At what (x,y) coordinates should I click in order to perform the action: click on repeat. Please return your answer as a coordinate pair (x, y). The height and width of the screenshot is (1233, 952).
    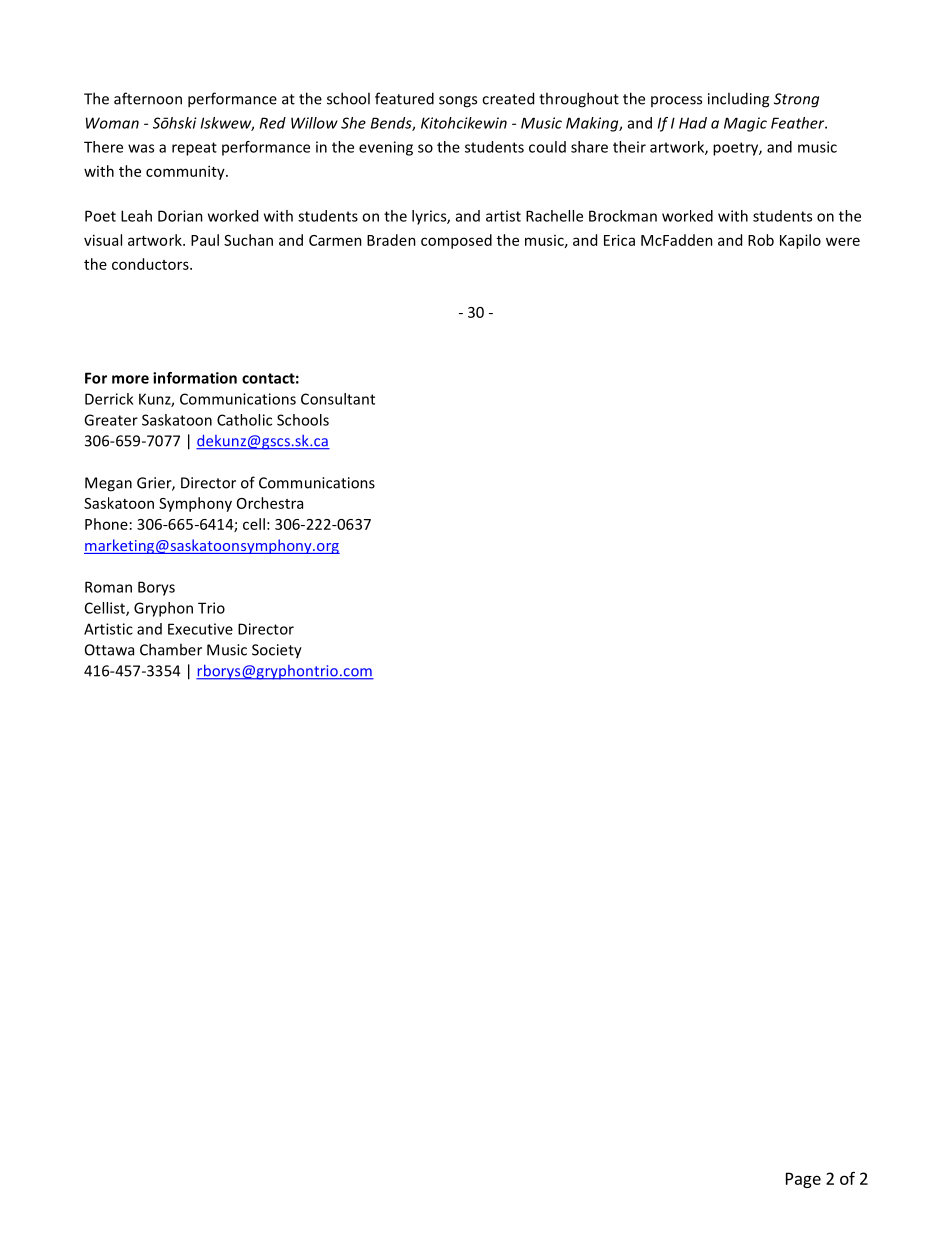
    Looking at the image, I should click on (194, 149).
